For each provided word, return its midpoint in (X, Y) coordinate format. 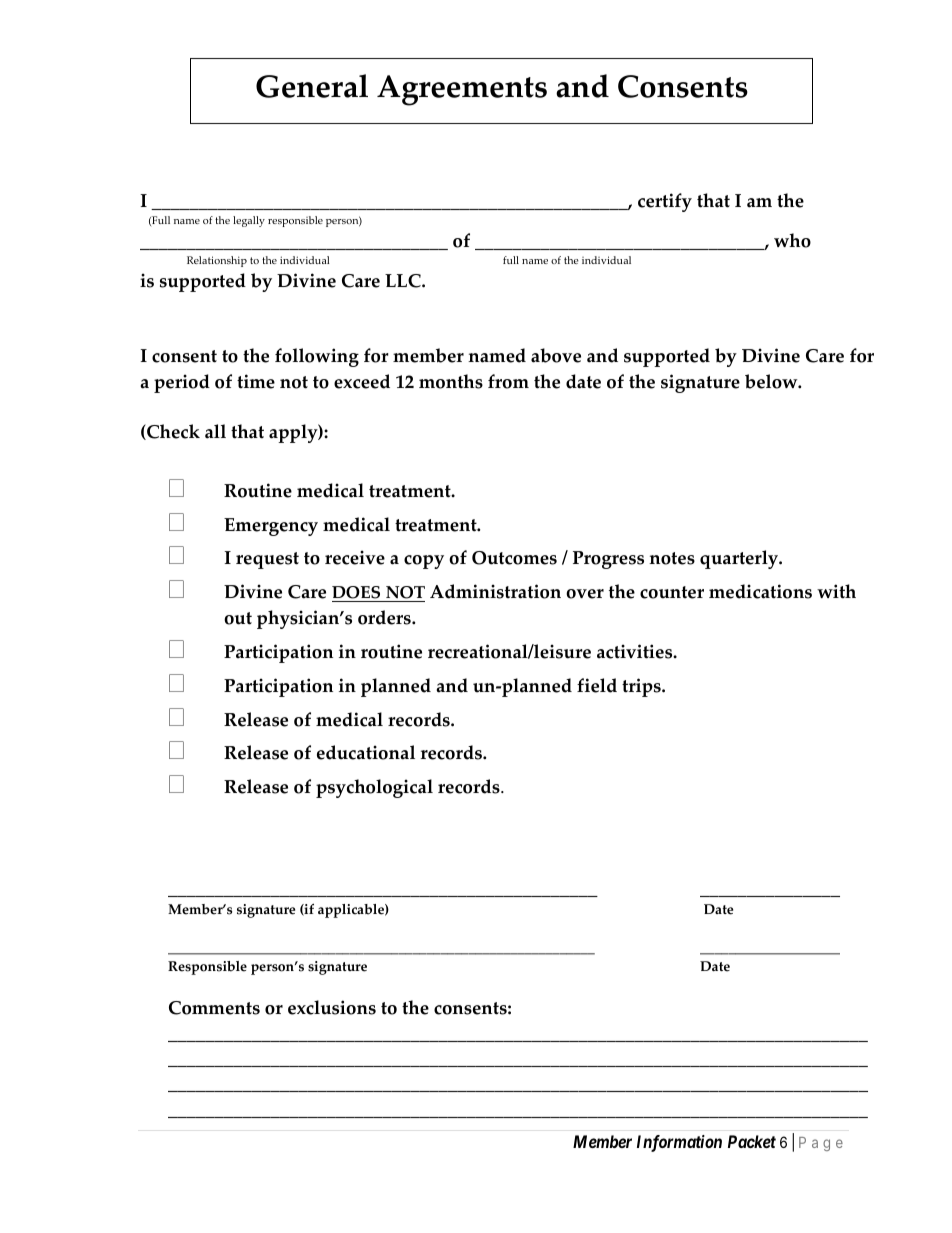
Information (679, 1143)
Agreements (462, 90)
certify (665, 202)
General (312, 86)
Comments (214, 1008)
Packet (752, 1141)
